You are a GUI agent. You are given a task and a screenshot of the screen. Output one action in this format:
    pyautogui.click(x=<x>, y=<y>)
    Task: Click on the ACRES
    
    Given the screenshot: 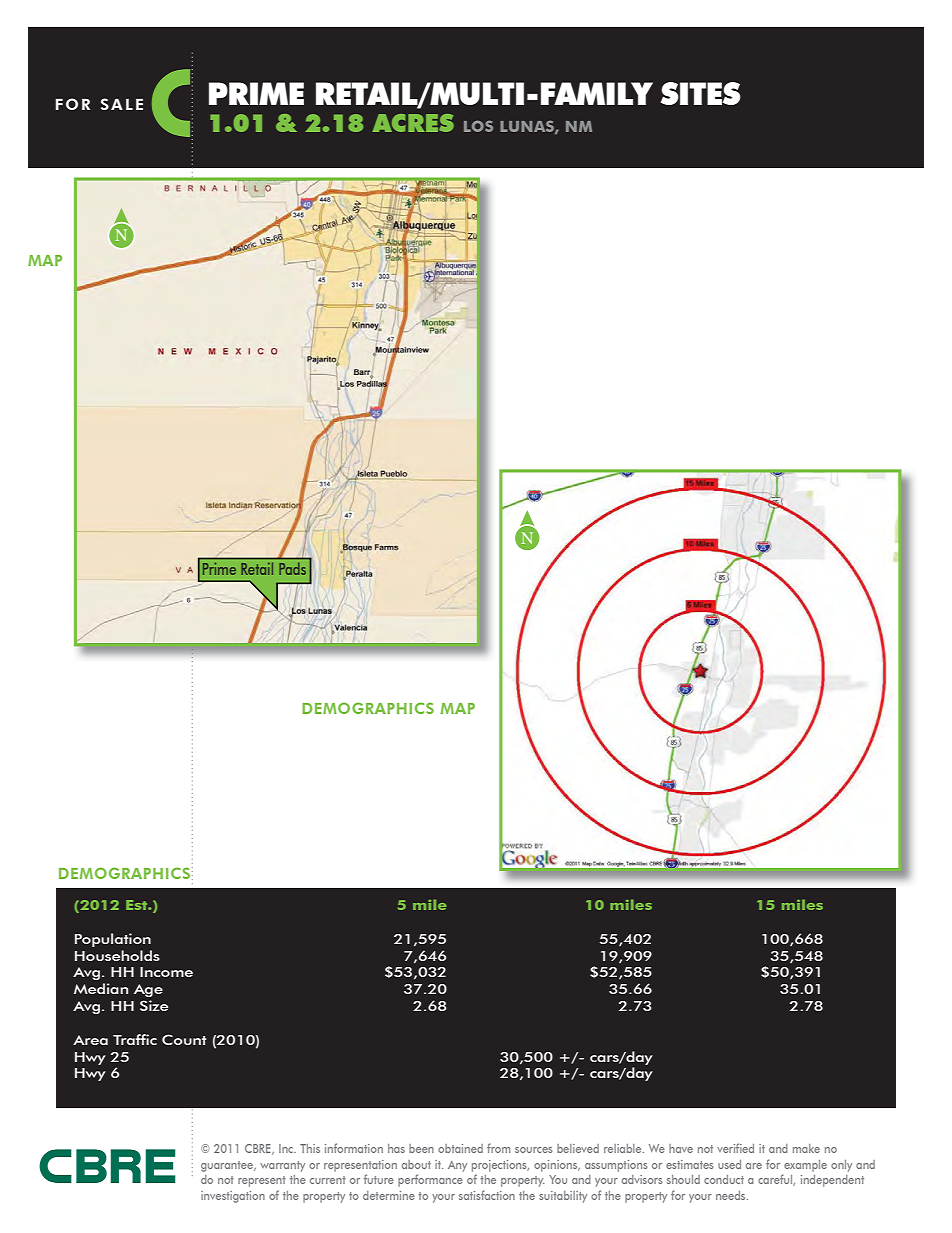 What is the action you would take?
    pyautogui.click(x=413, y=123)
